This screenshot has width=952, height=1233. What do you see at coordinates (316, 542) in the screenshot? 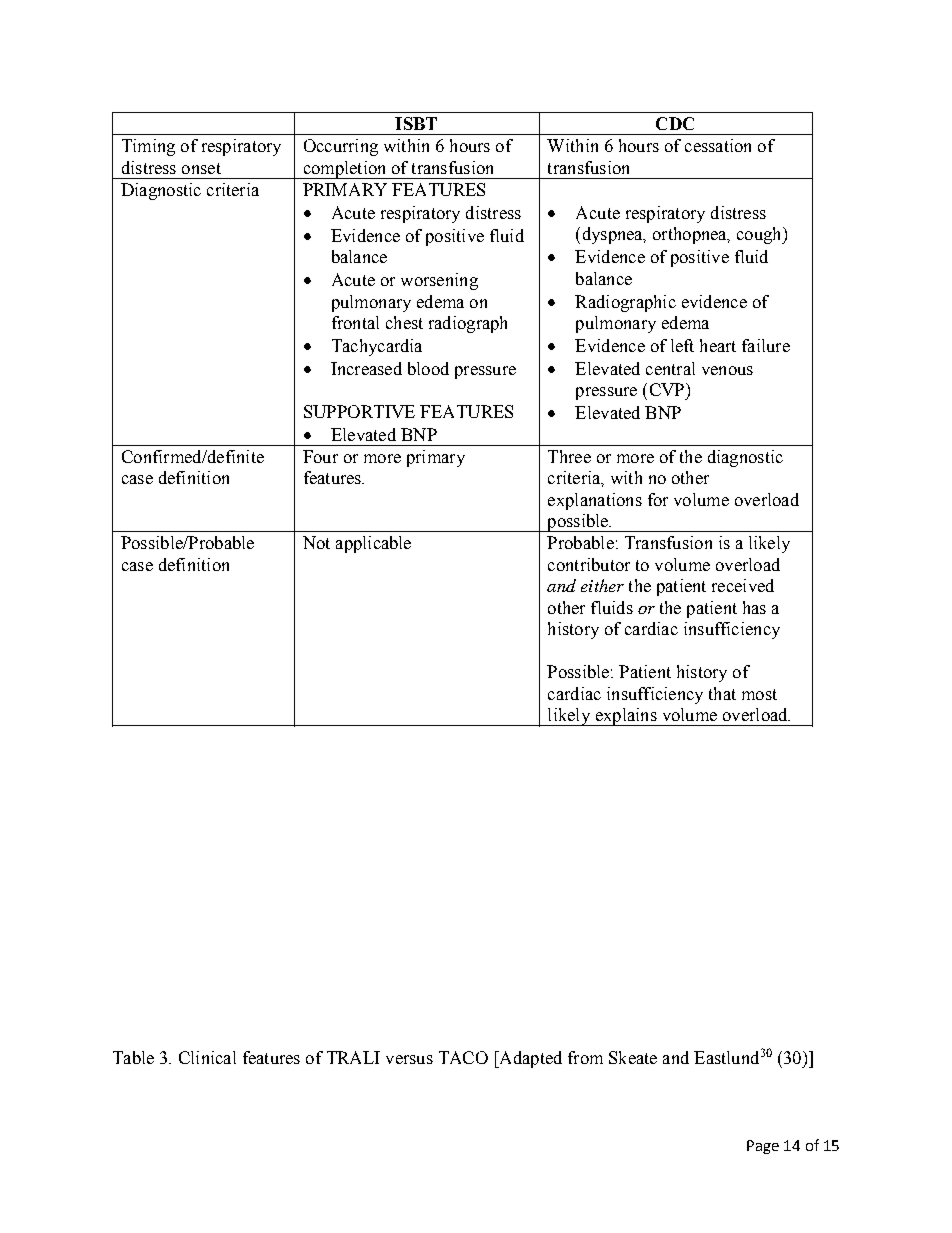
I see `Not` at bounding box center [316, 542].
